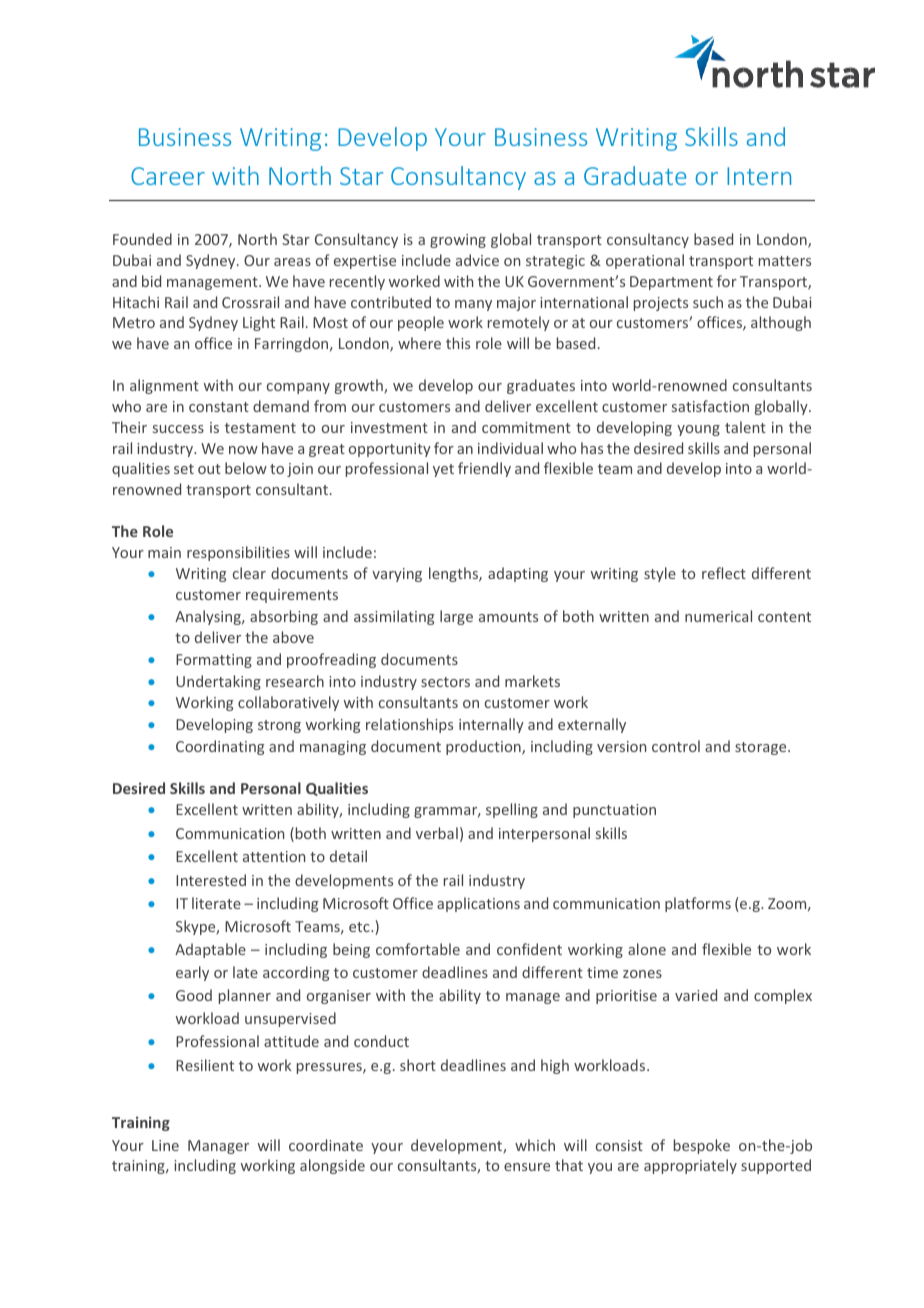  I want to click on Career, so click(168, 176).
